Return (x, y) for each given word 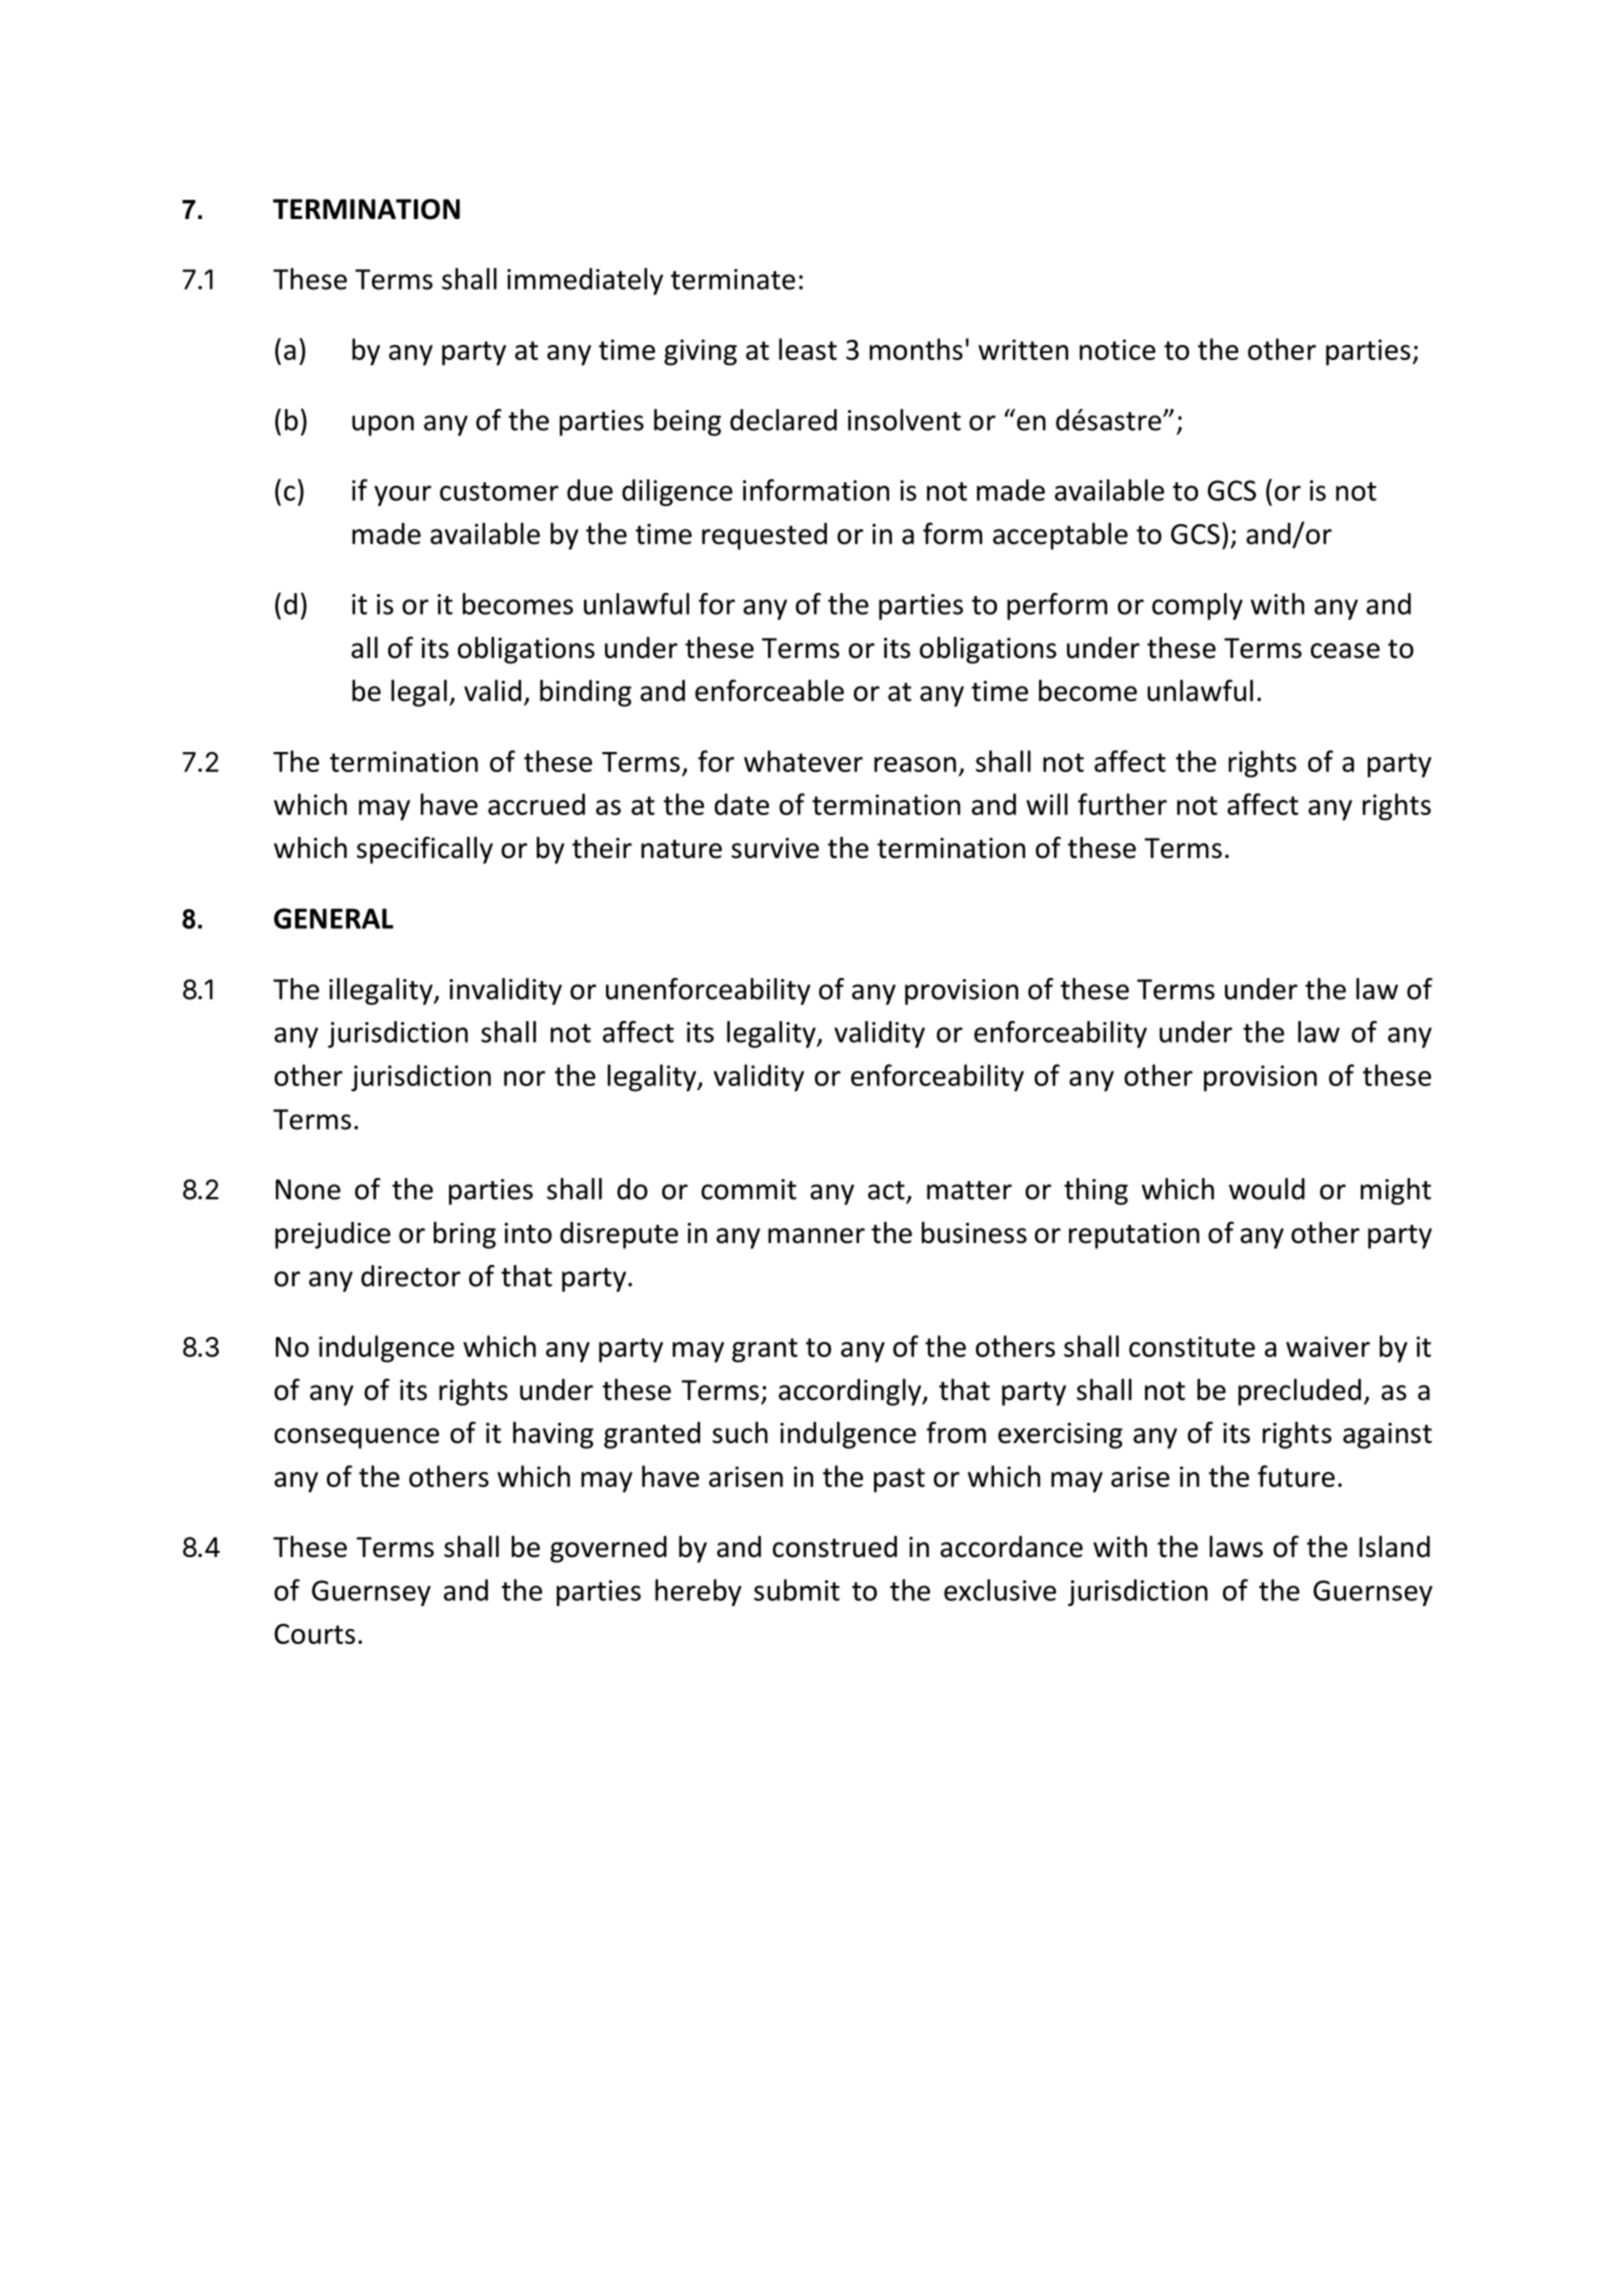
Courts (314, 1634)
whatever (803, 761)
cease (1345, 651)
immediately (585, 281)
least (808, 349)
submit (797, 1590)
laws (1236, 1547)
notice (1118, 349)
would (1267, 1189)
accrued (536, 804)
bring (465, 1235)
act (886, 1190)
